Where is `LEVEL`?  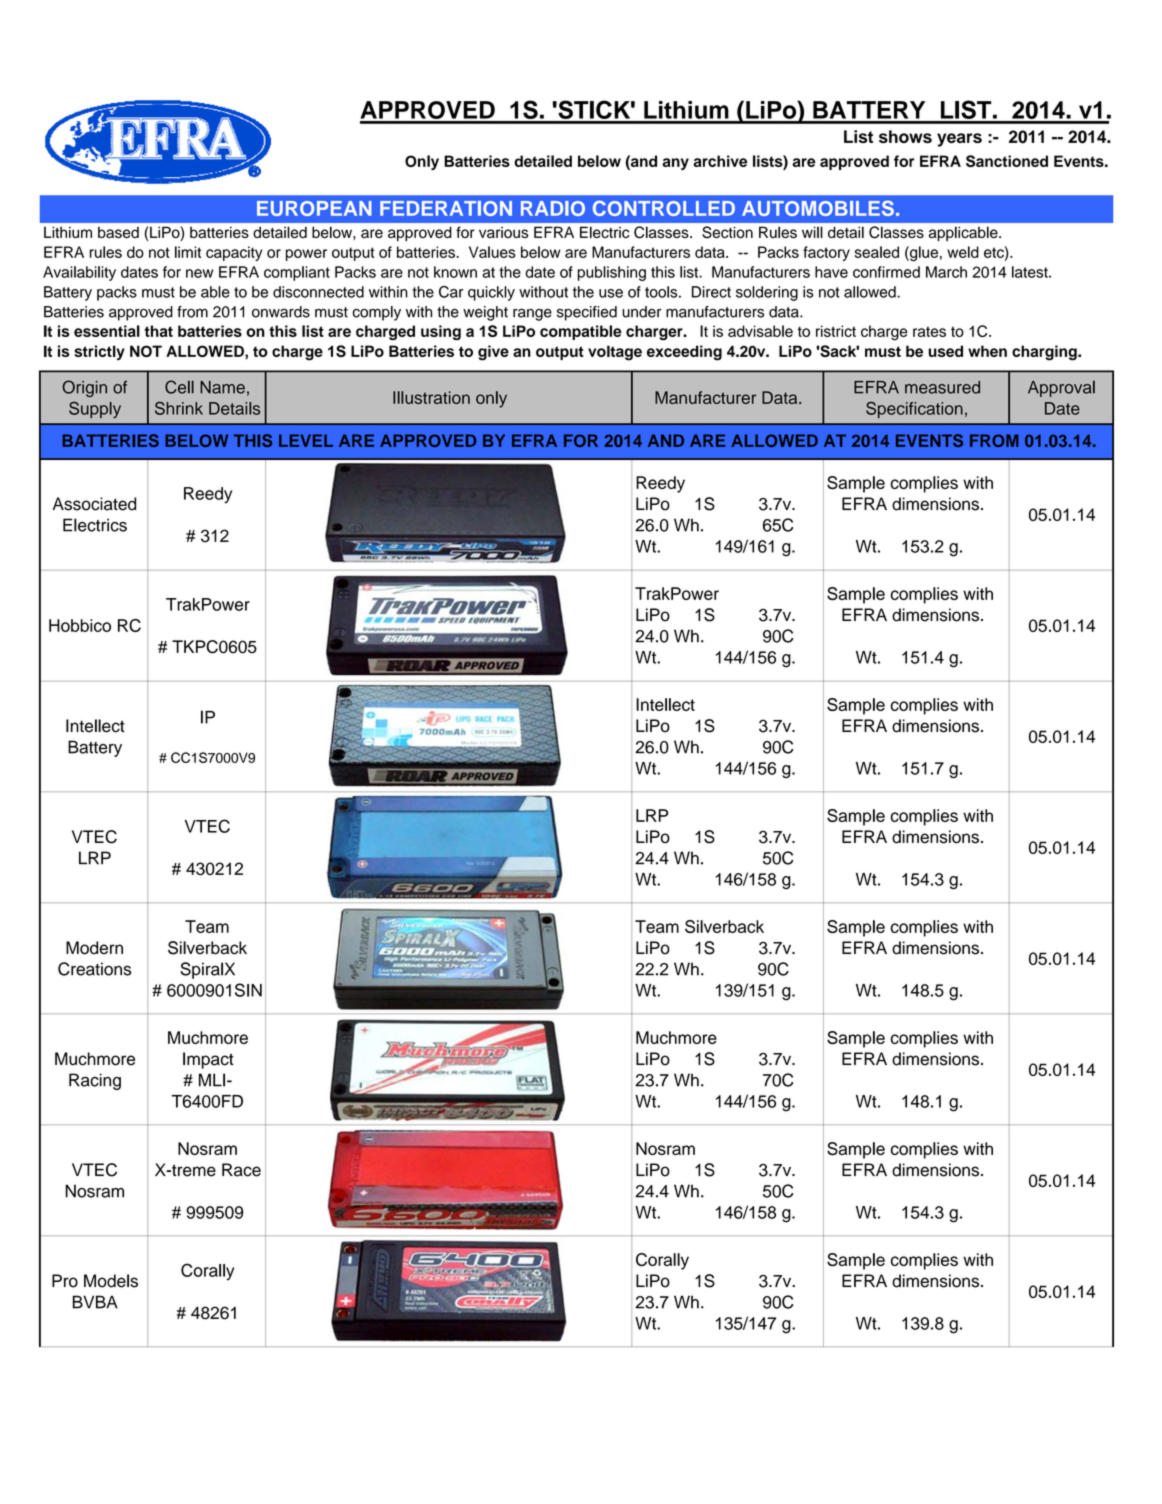 LEVEL is located at coordinates (306, 440).
